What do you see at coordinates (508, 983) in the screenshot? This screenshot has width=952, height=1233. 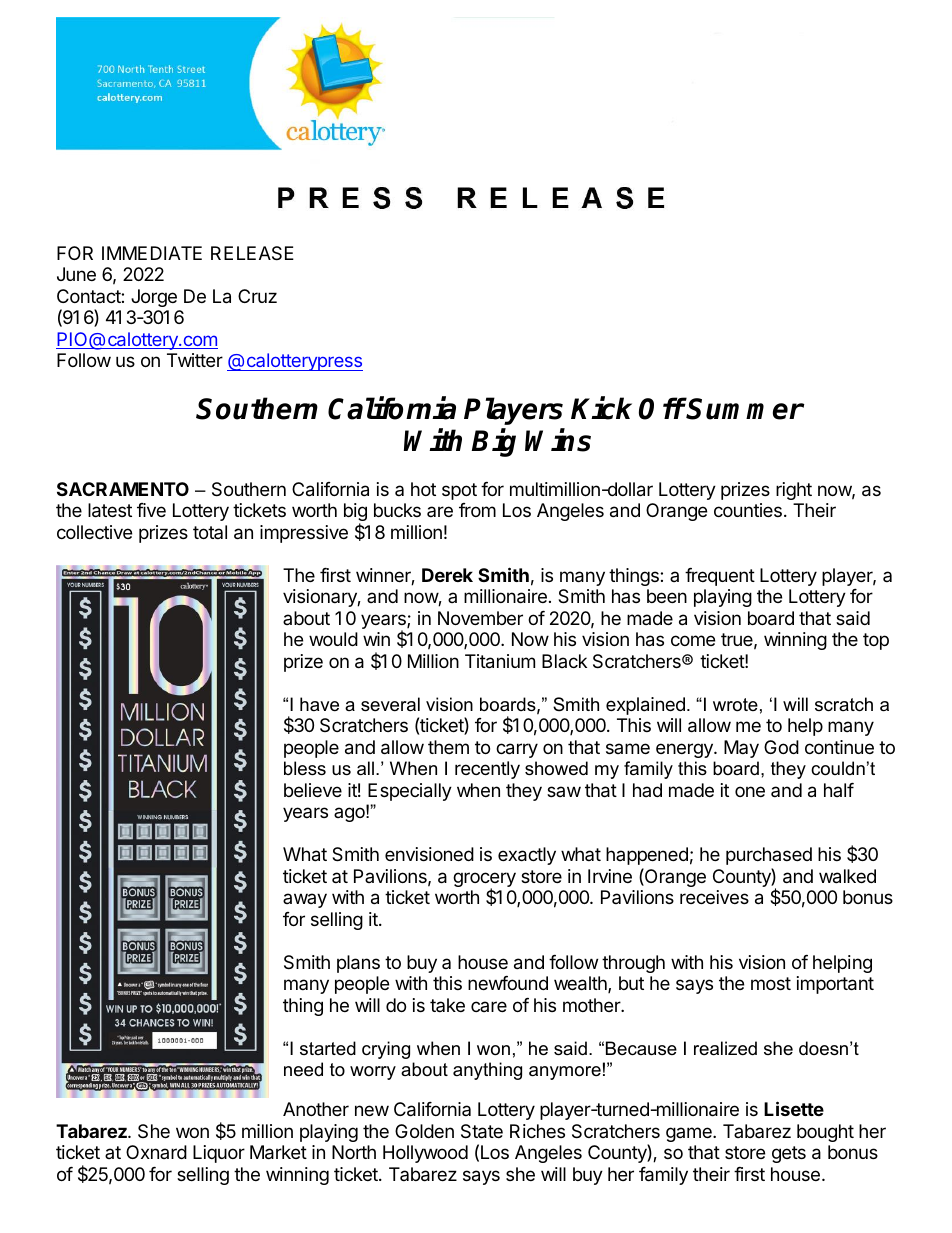 I see `newfound` at bounding box center [508, 983].
